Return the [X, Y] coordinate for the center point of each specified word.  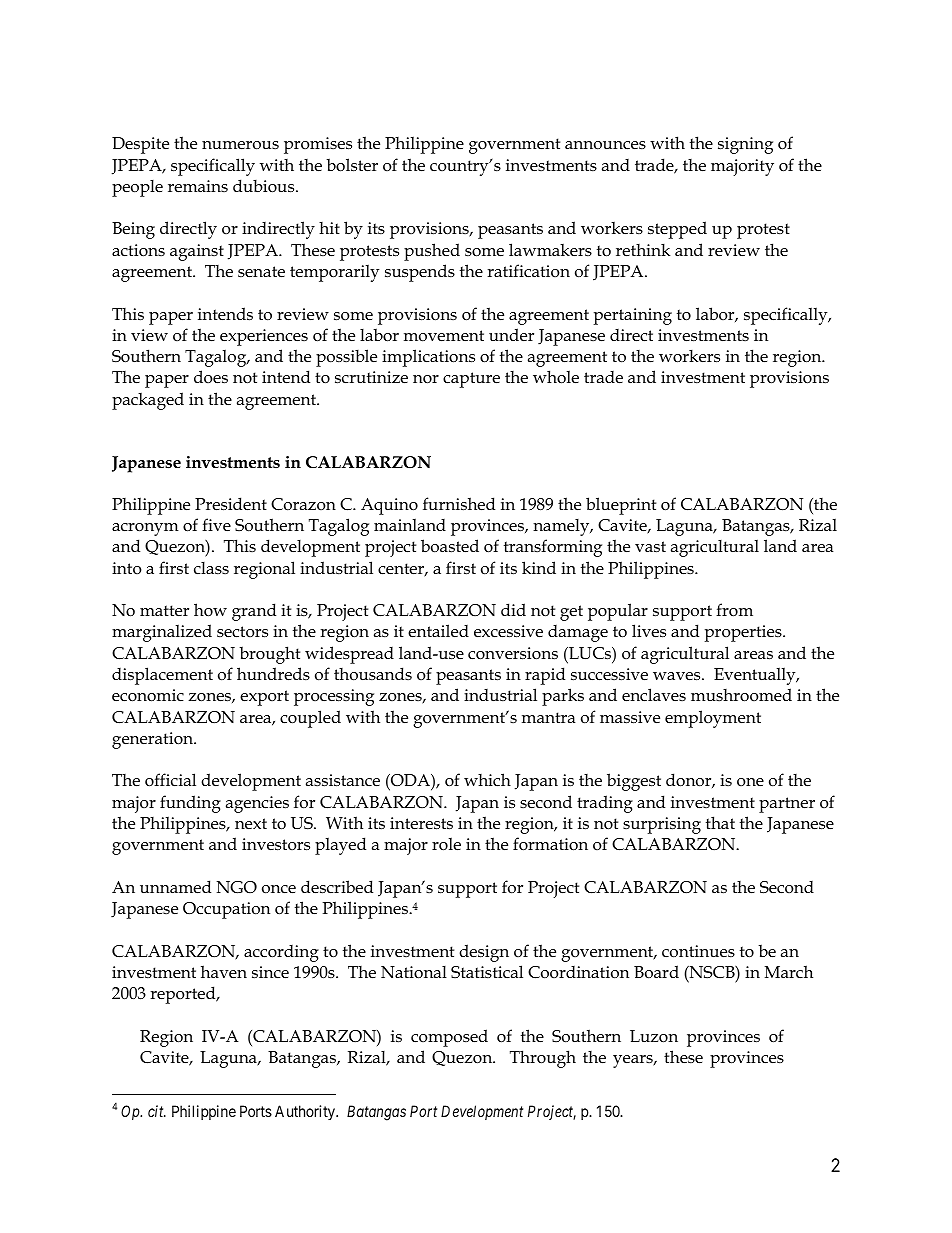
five [216, 524]
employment [713, 719]
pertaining [632, 316]
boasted [450, 546]
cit [157, 1111]
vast [650, 546]
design [484, 953]
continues [698, 951]
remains [198, 186]
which [487, 779]
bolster [352, 165]
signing [745, 145]
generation [154, 740]
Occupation [226, 910]
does [211, 376]
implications [428, 358]
